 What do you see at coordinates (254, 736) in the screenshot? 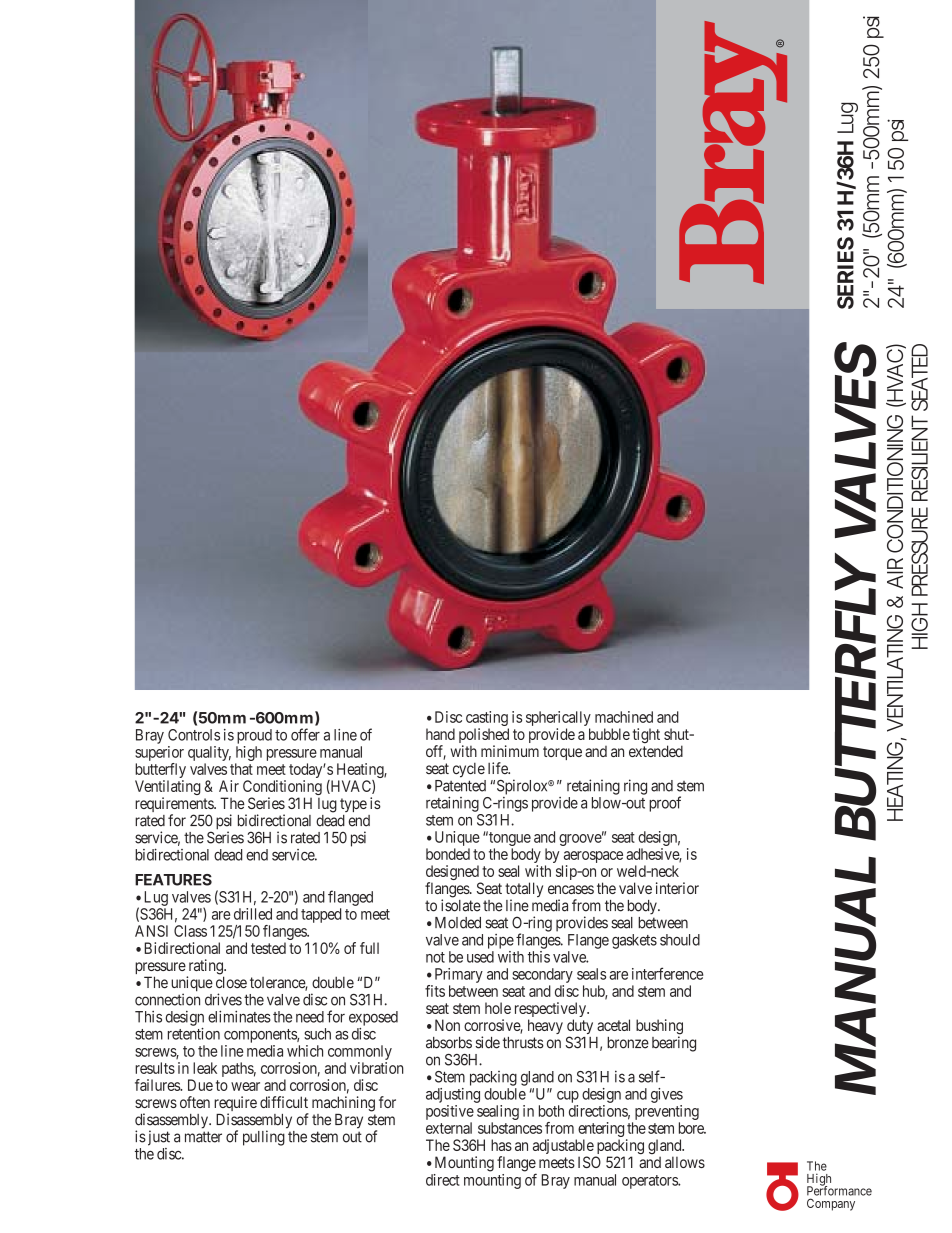
I see `proud` at bounding box center [254, 736].
